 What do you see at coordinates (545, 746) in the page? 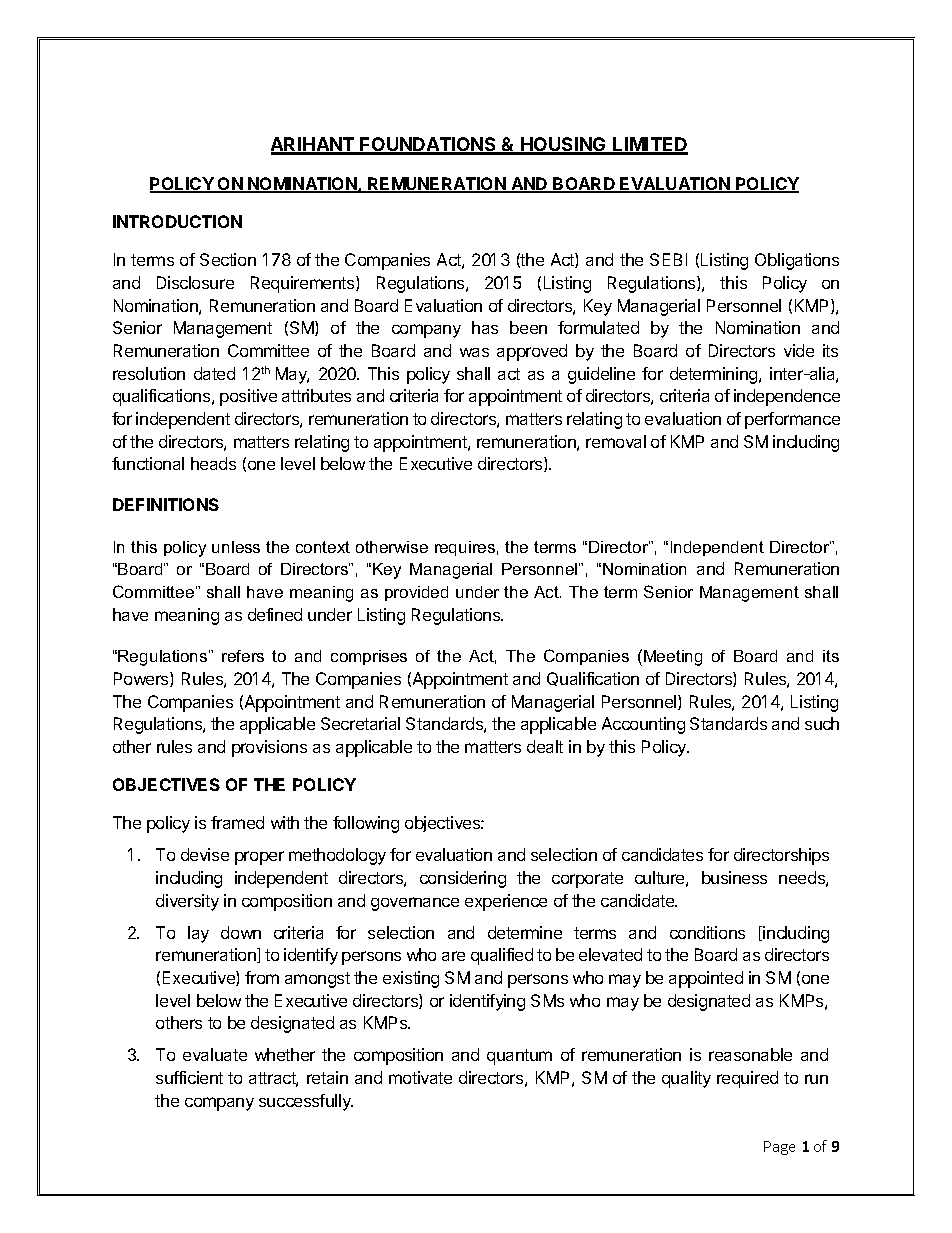
I see `dealt` at bounding box center [545, 746].
